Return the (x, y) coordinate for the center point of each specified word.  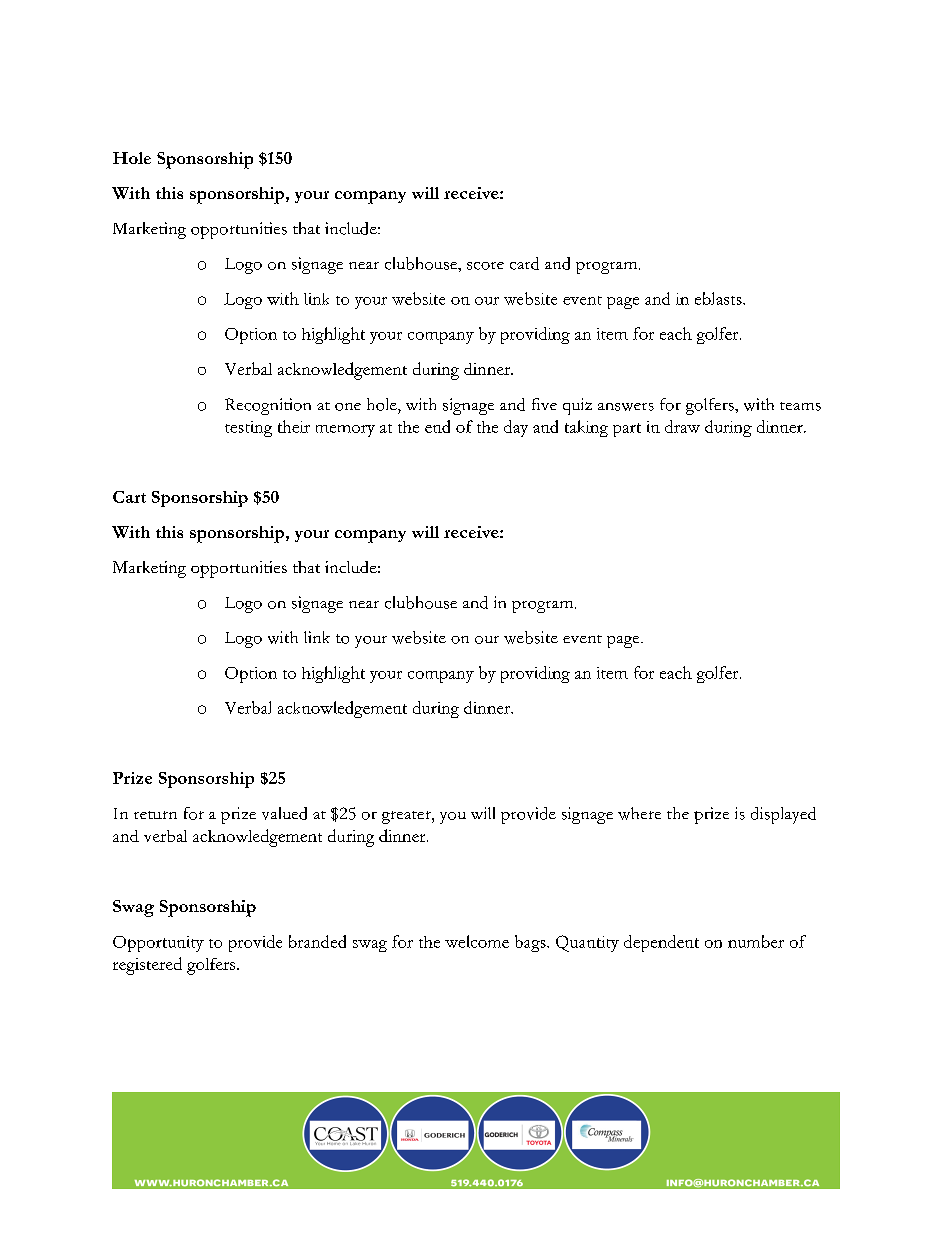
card (524, 263)
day (516, 428)
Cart (129, 497)
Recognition (268, 406)
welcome (477, 941)
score (485, 266)
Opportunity (158, 944)
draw (682, 426)
